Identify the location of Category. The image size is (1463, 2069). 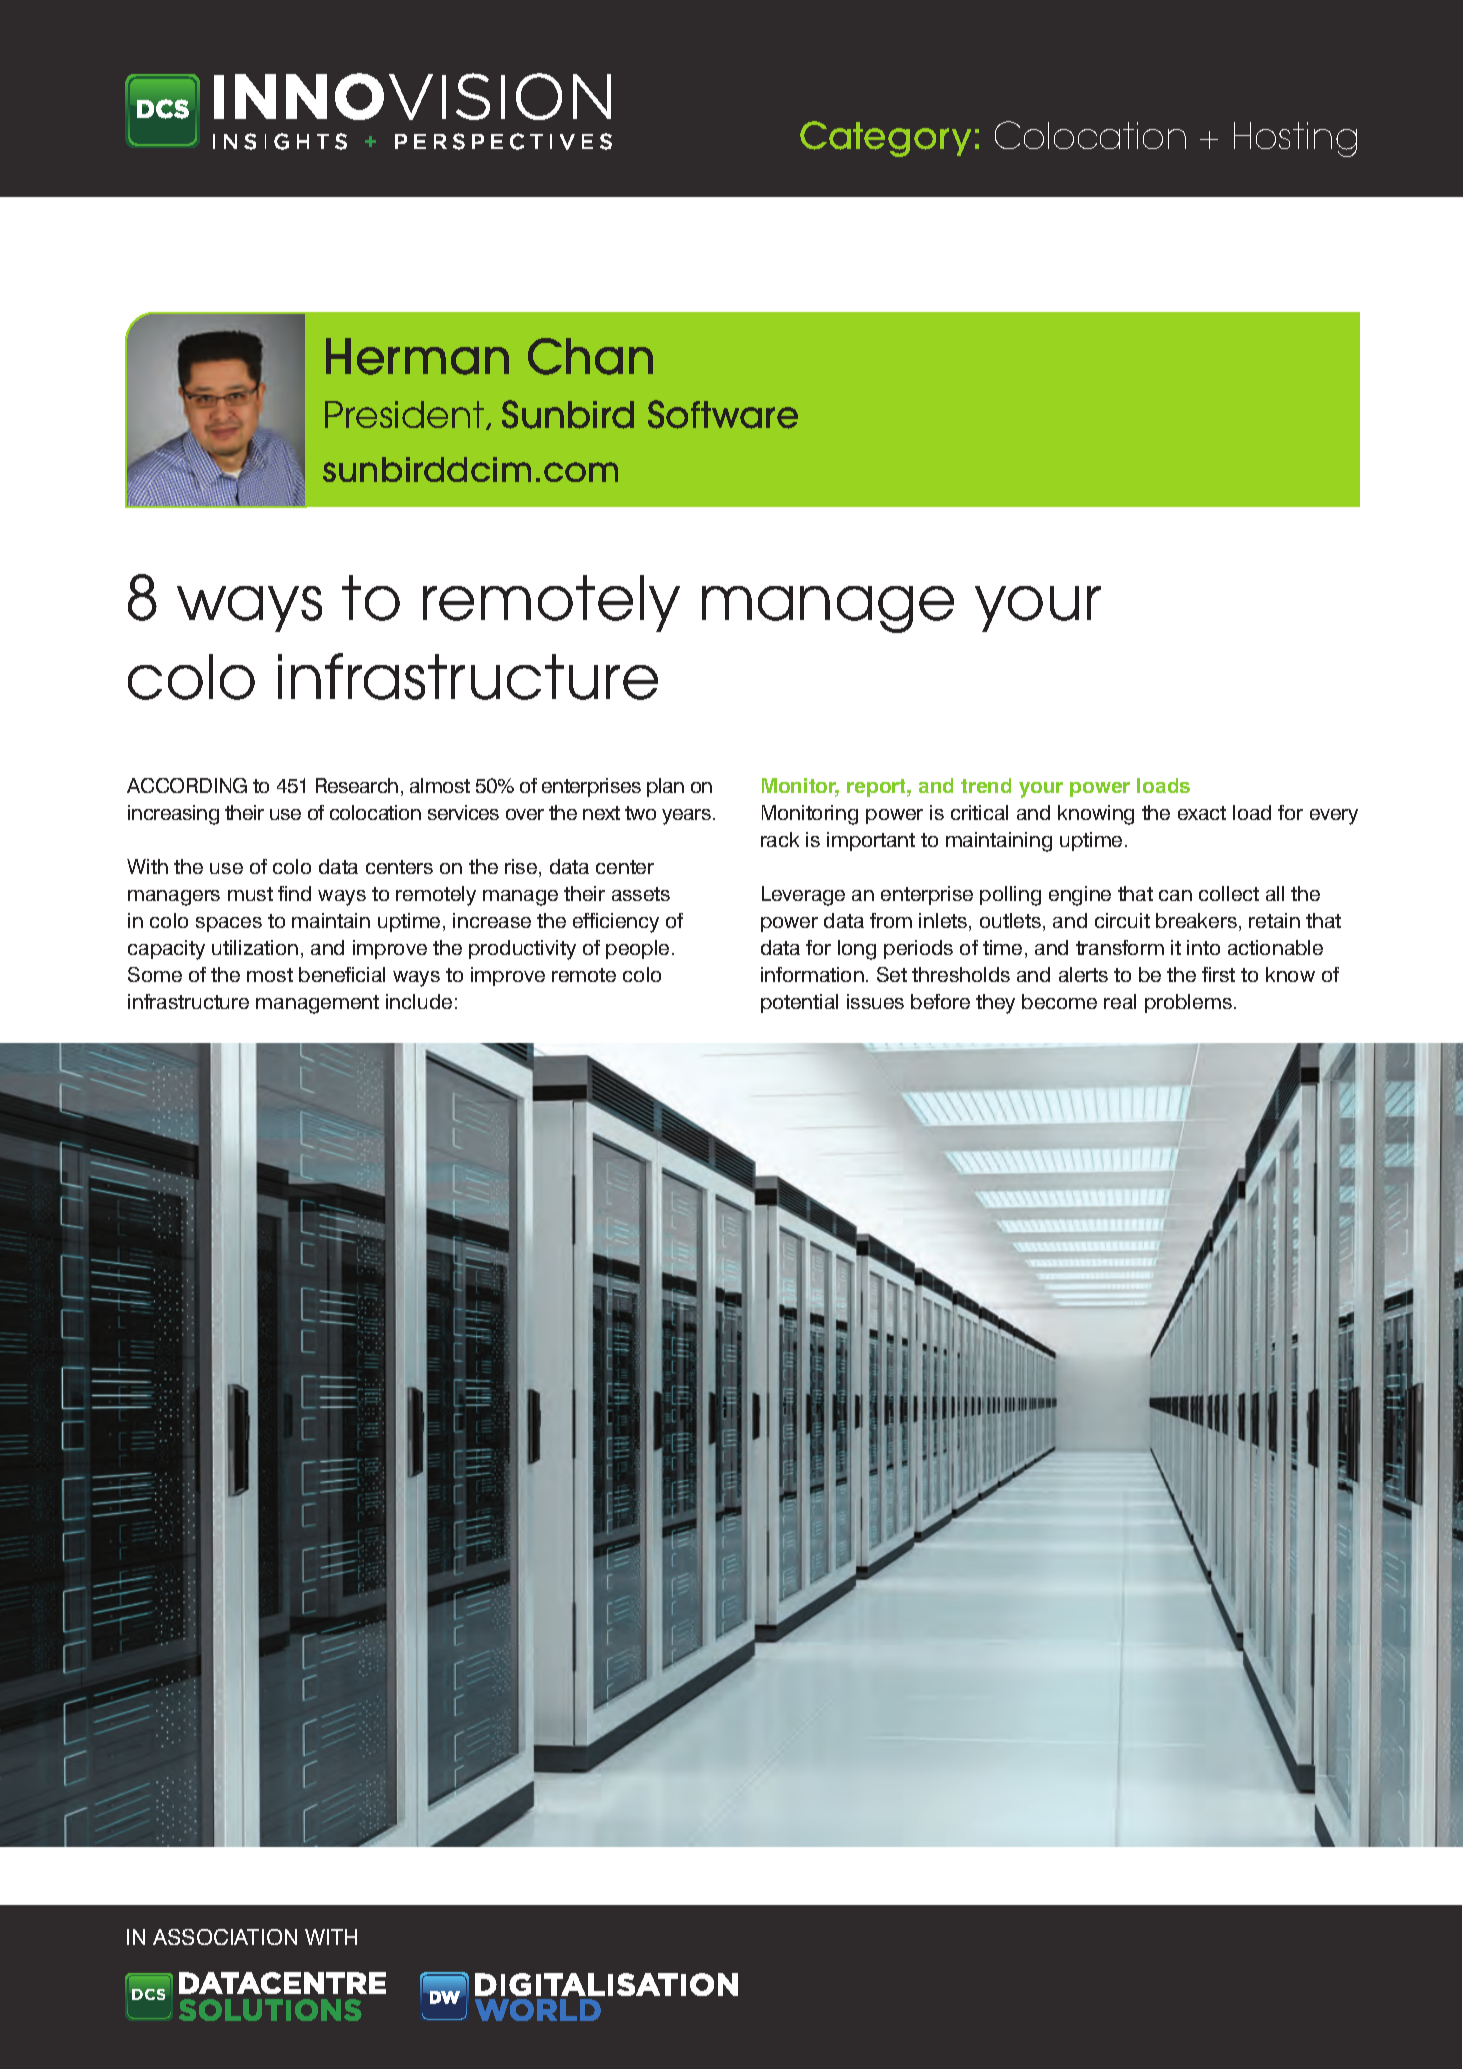
(885, 139).
